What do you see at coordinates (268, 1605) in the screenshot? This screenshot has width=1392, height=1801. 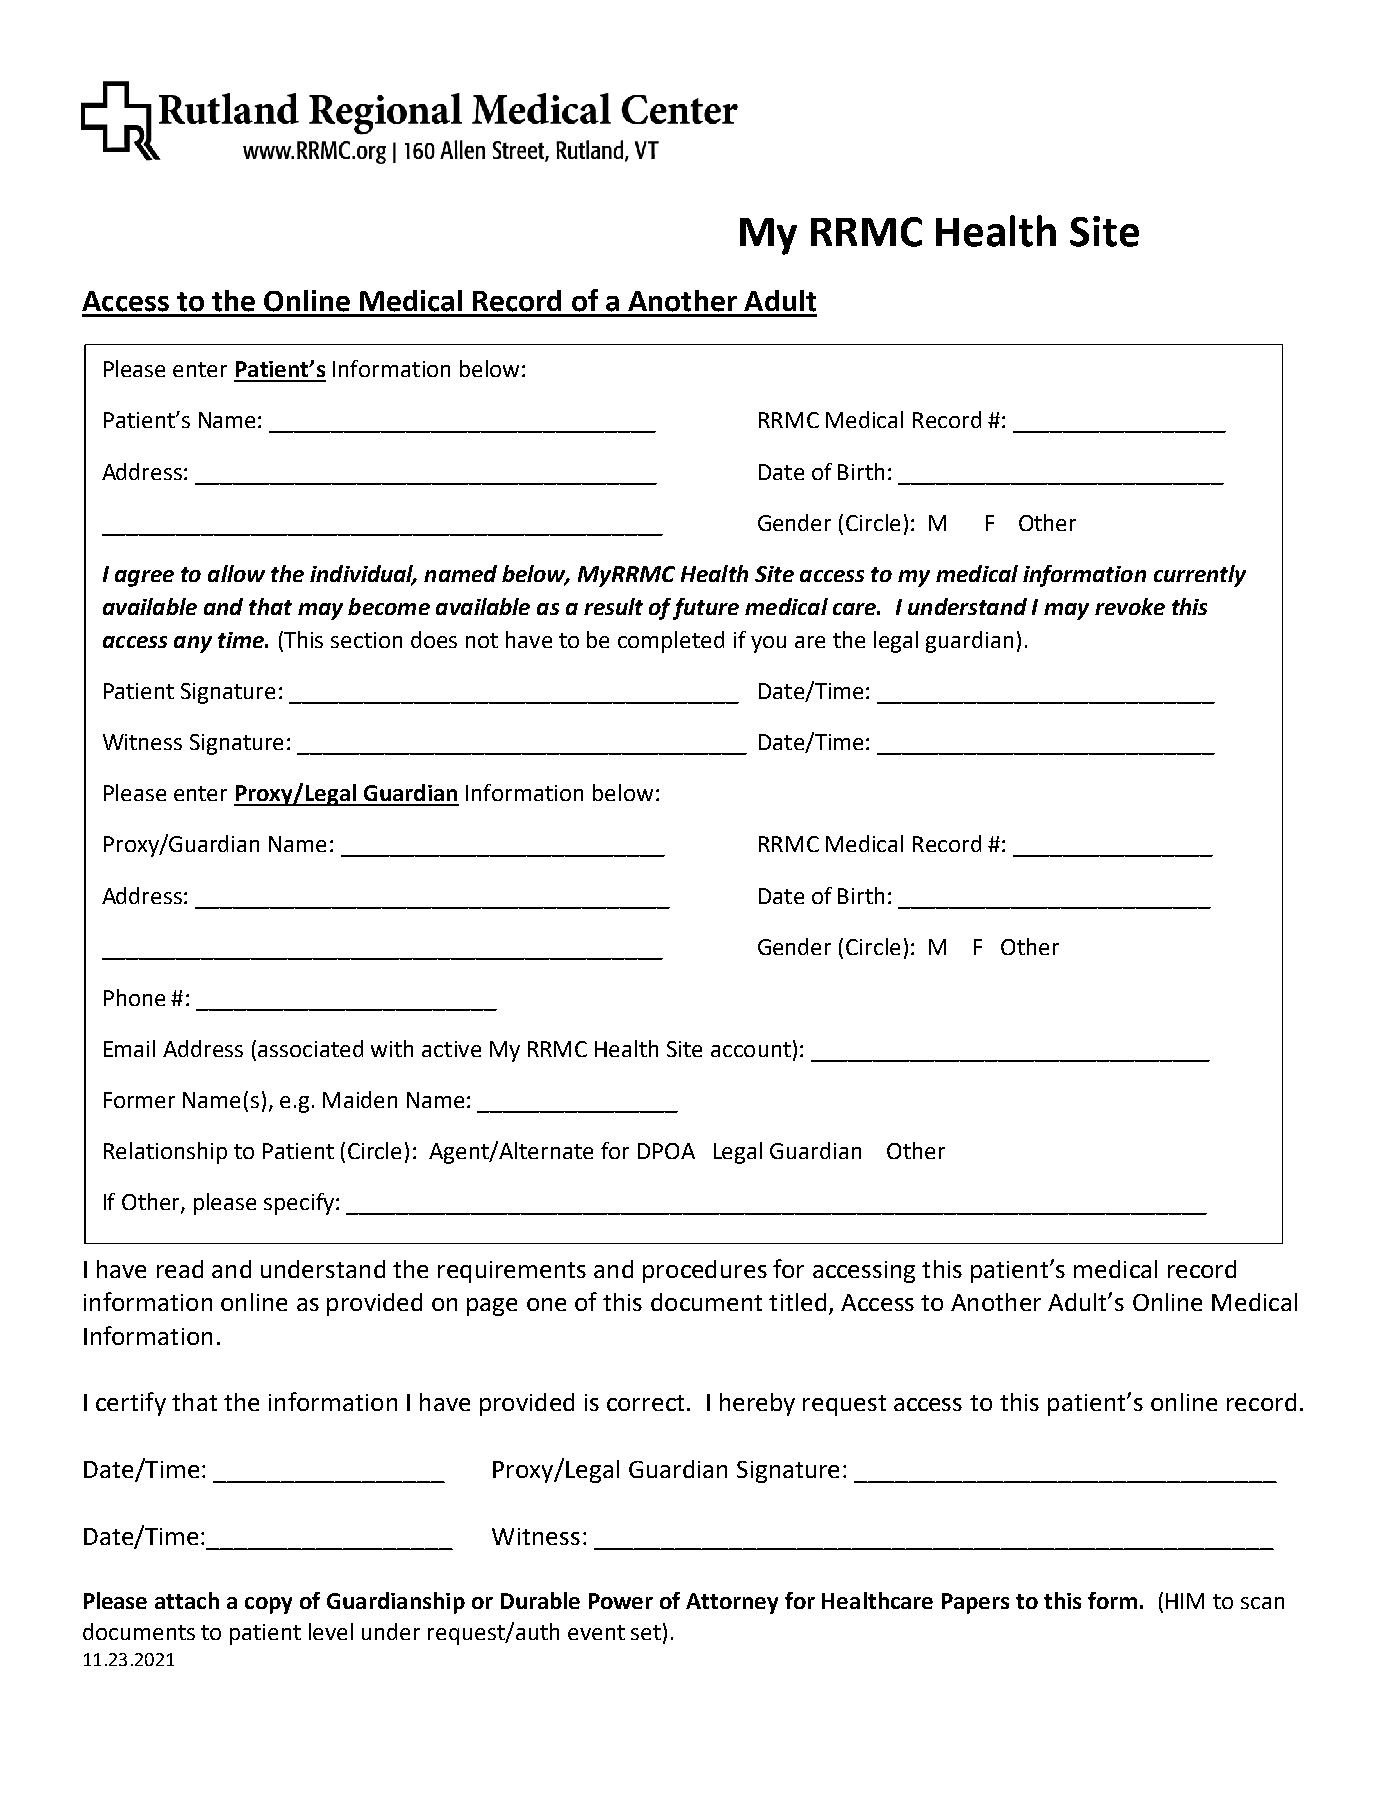 I see `copy` at bounding box center [268, 1605].
